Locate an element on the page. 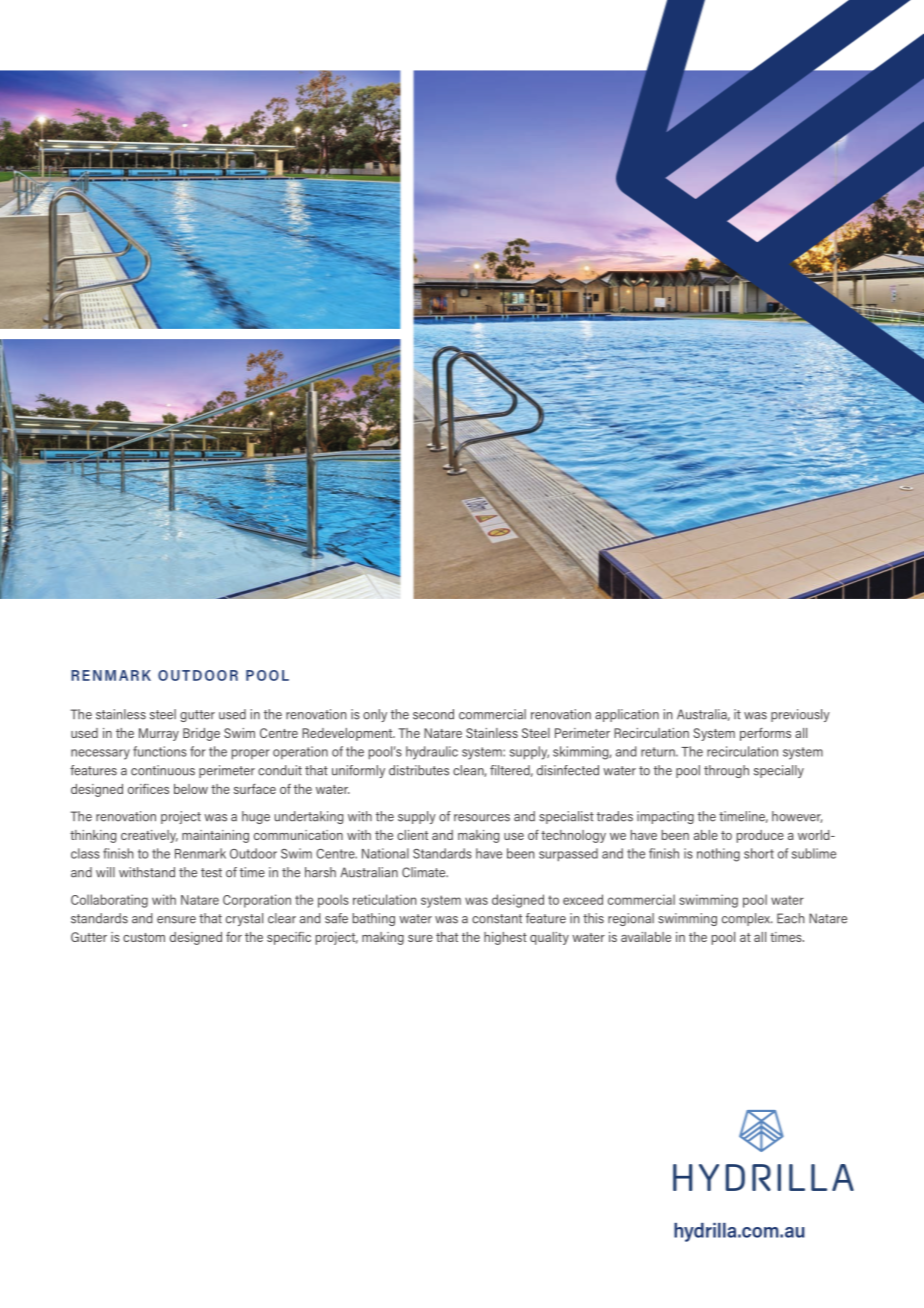 The height and width of the image is (1308, 924). test is located at coordinates (211, 873).
